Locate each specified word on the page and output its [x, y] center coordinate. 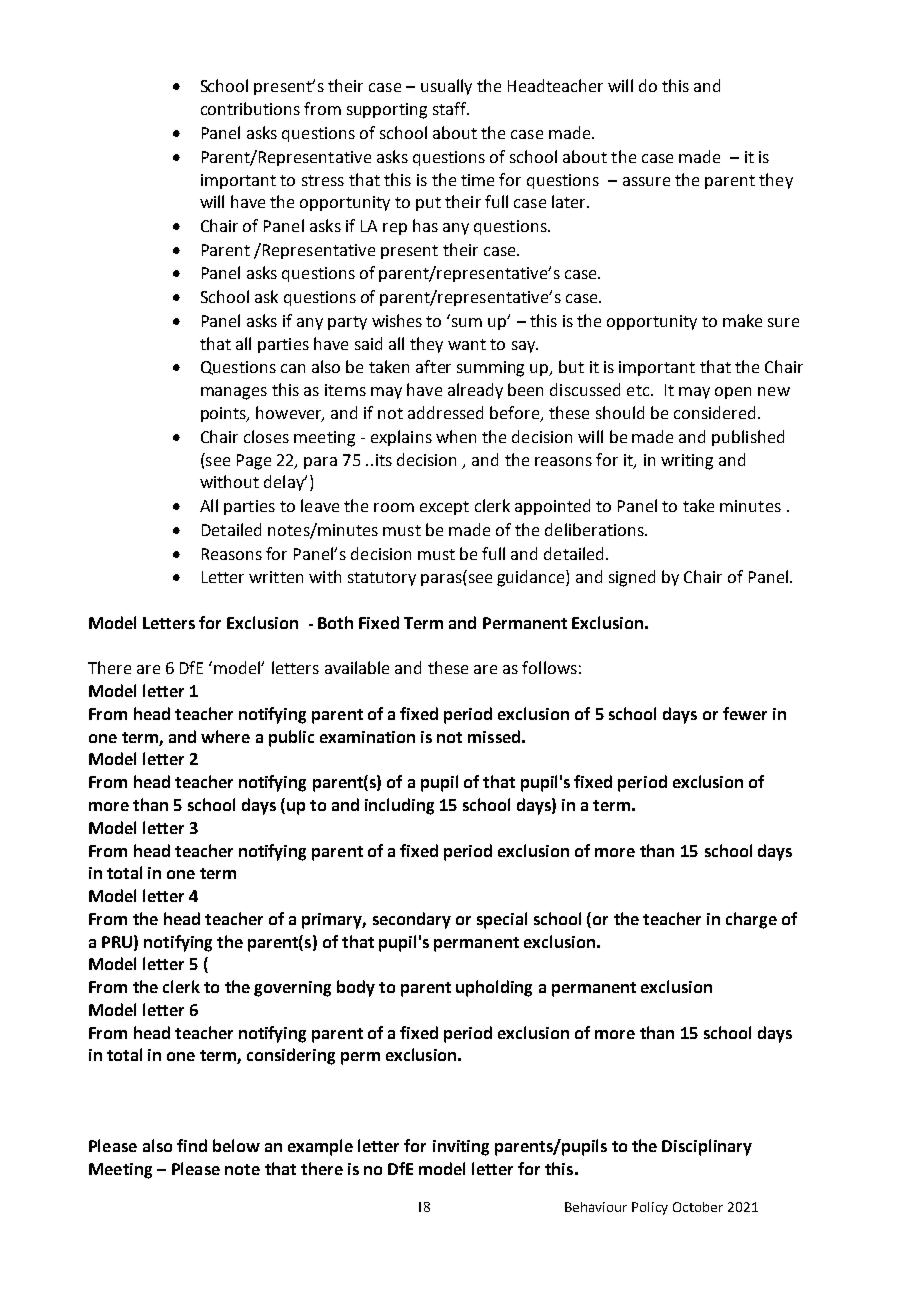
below [236, 1145]
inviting [461, 1148]
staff [451, 108]
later [570, 201]
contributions [250, 108]
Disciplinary [707, 1147]
